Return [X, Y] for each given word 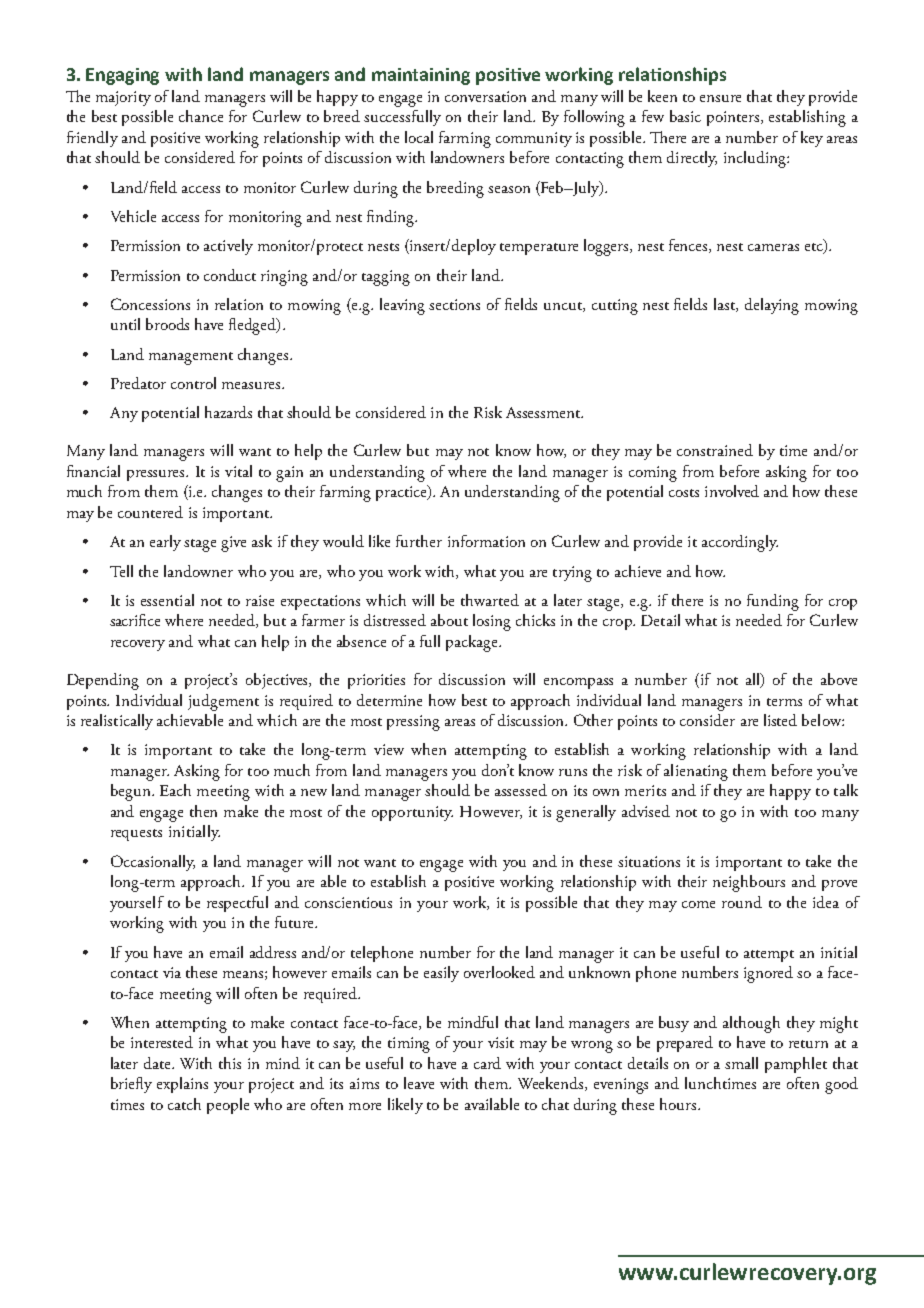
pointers [734, 118]
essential [167, 600]
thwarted [490, 600]
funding [773, 602]
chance [201, 116]
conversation [485, 96]
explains [182, 1085]
